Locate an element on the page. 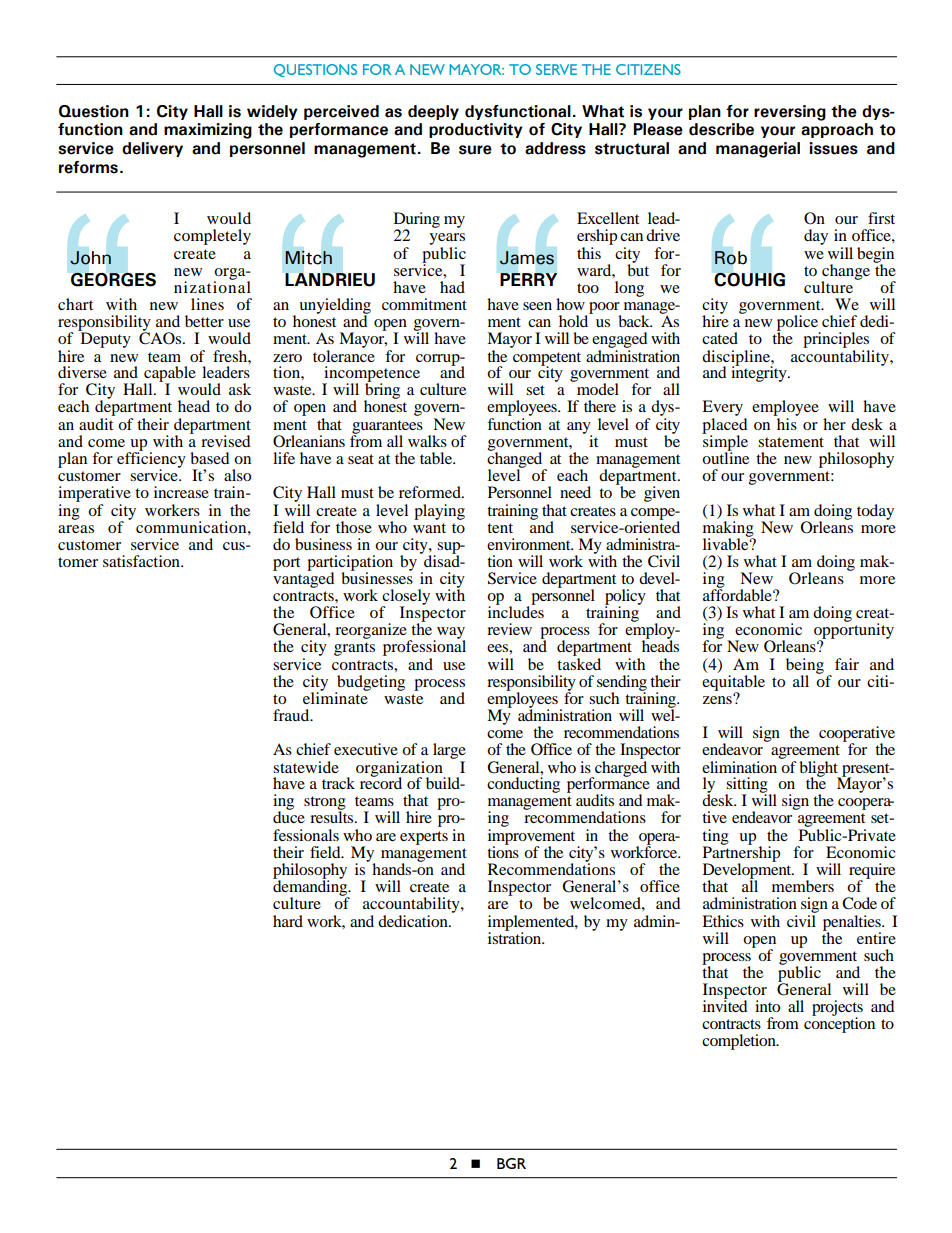 Image resolution: width=952 pixels, height=1233 pixels. into is located at coordinates (767, 1006).
